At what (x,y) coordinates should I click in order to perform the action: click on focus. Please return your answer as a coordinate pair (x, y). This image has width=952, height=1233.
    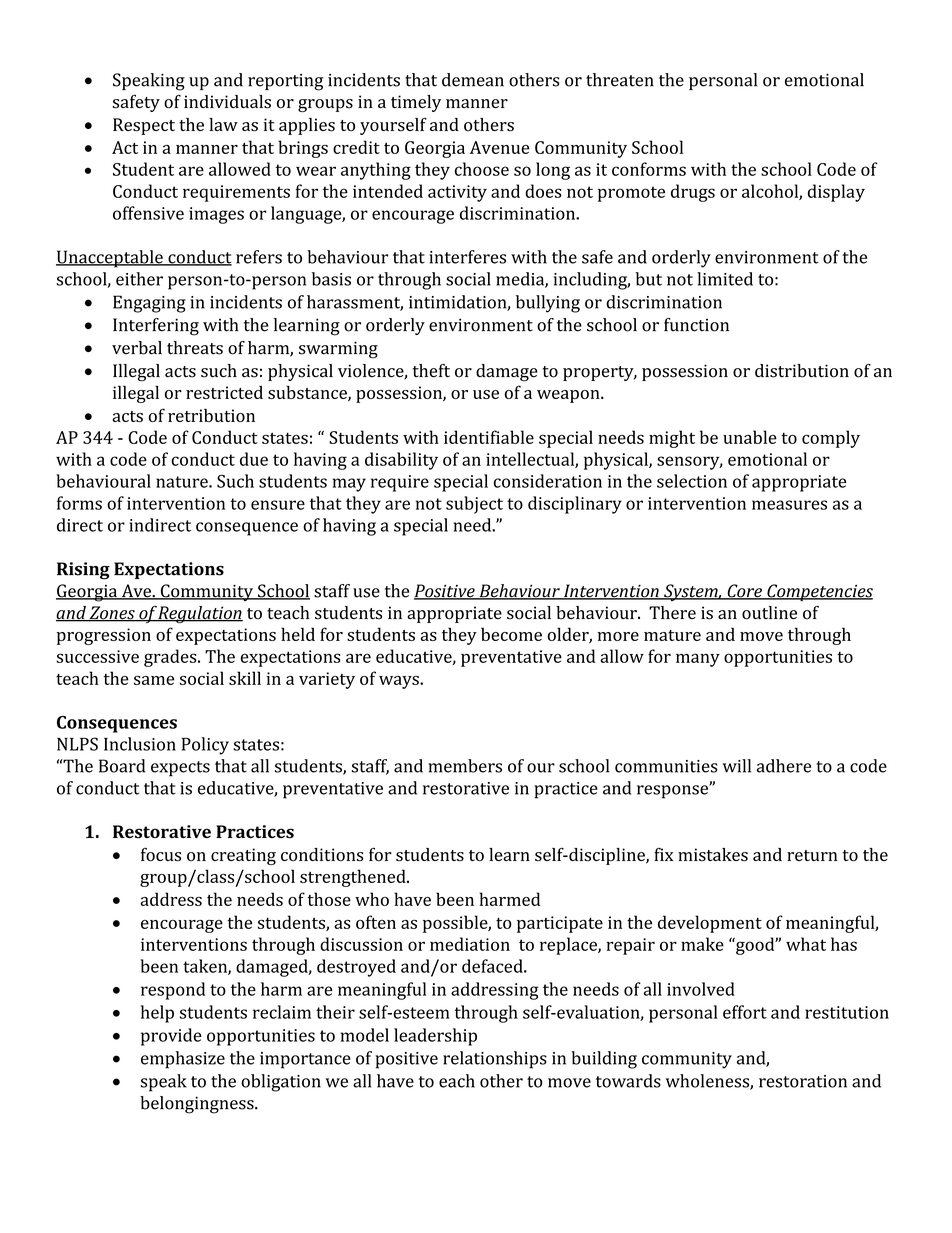
    Looking at the image, I should click on (161, 854).
